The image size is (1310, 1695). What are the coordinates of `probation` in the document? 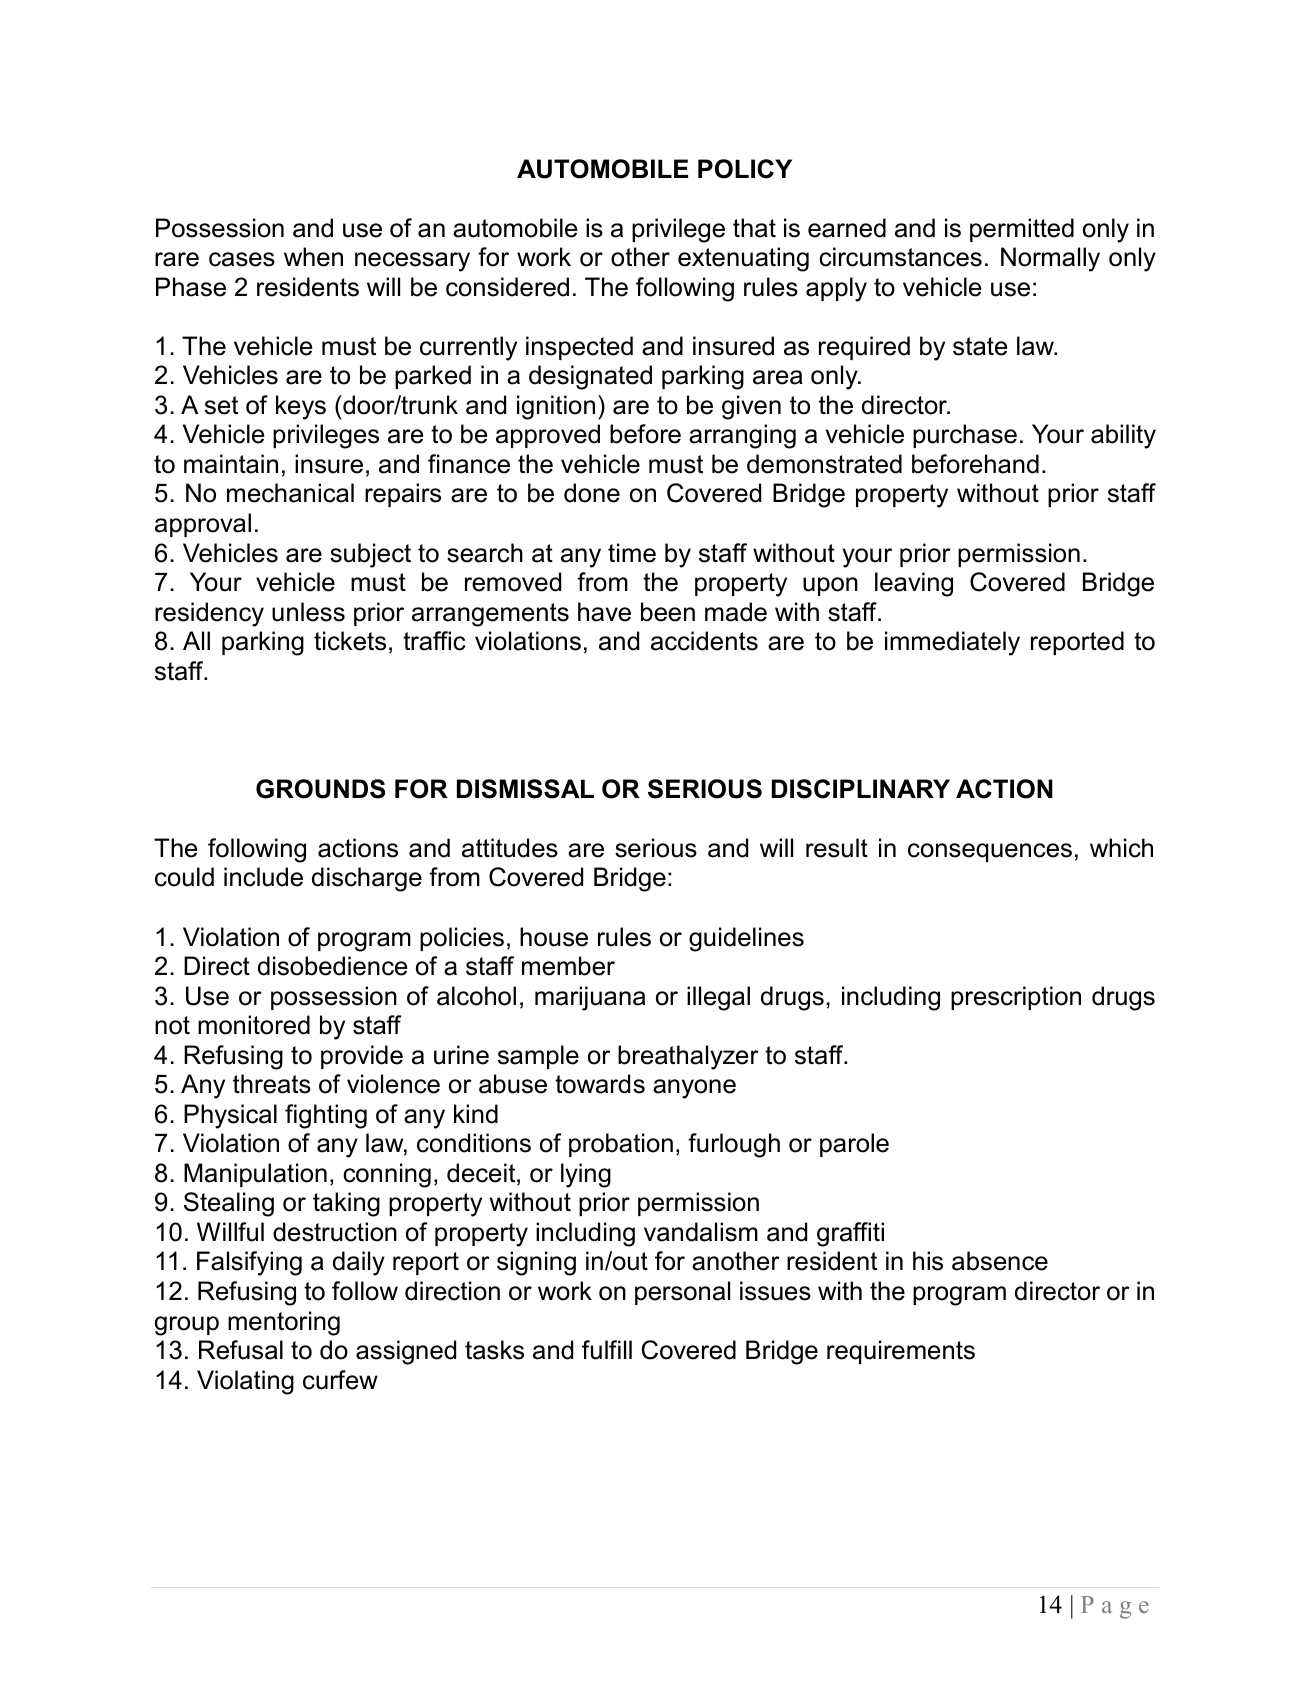 It's located at (621, 1145).
